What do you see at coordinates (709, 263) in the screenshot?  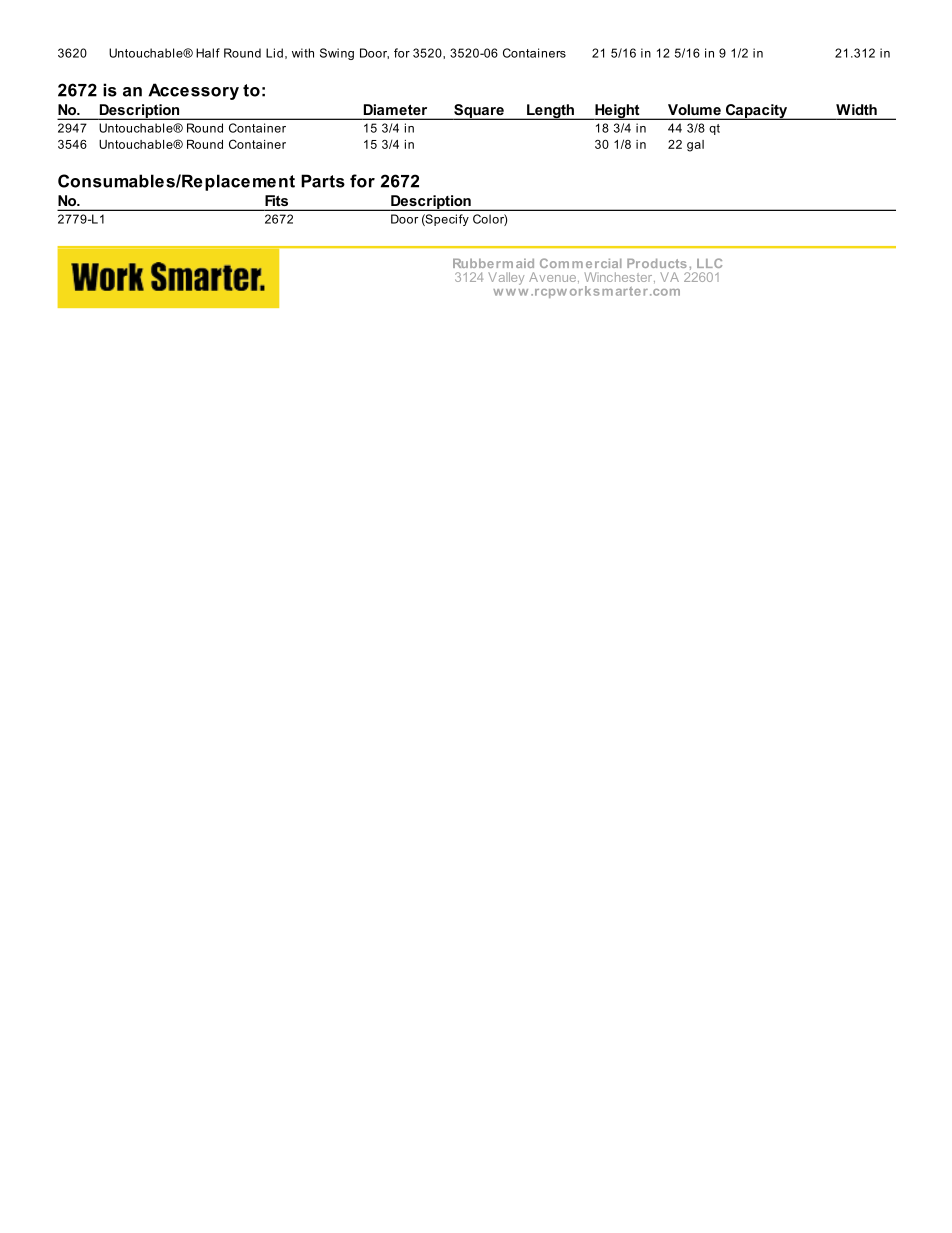 I see `LLC` at bounding box center [709, 263].
